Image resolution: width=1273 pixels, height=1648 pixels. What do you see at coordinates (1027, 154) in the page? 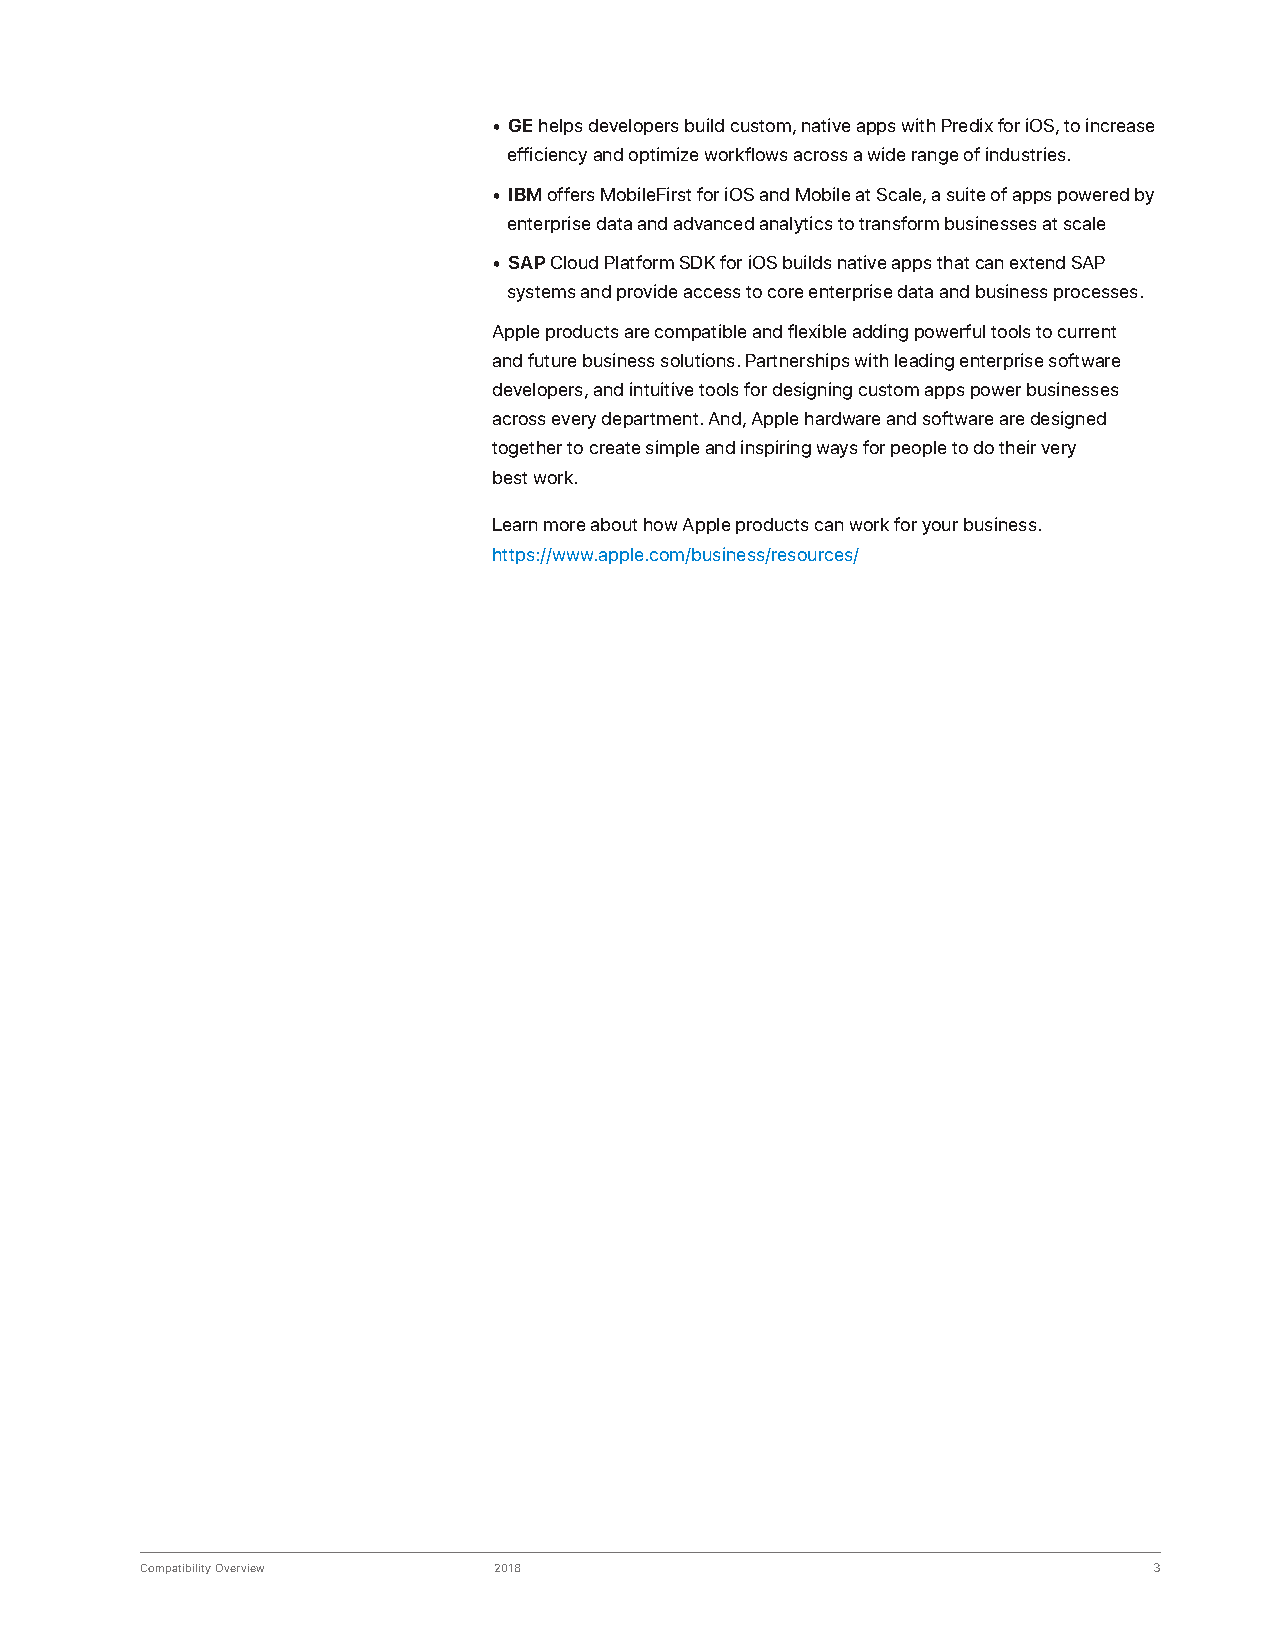
I see `industries` at bounding box center [1027, 154].
